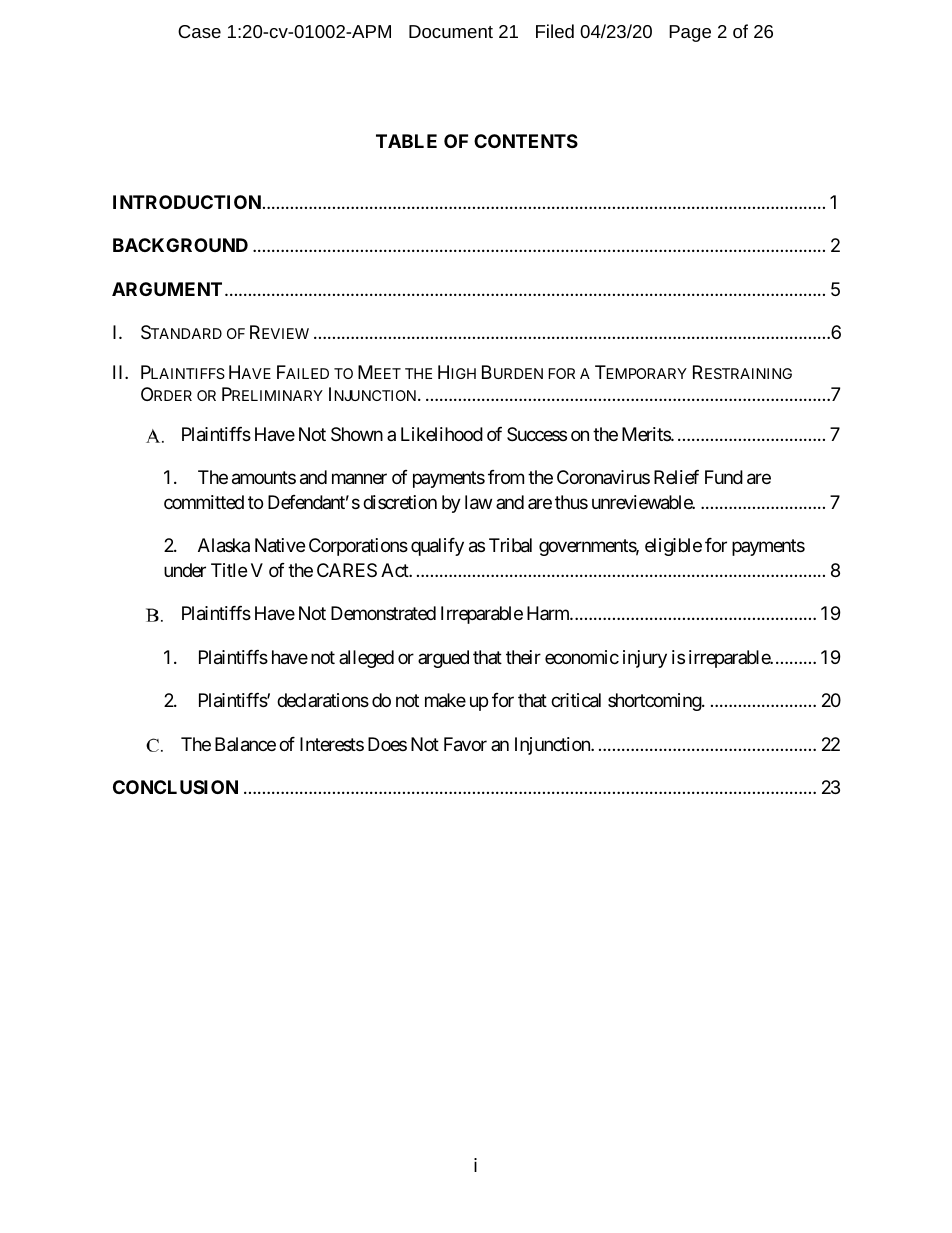  Describe the element at coordinates (526, 141) in the screenshot. I see `CONTENTS` at that location.
